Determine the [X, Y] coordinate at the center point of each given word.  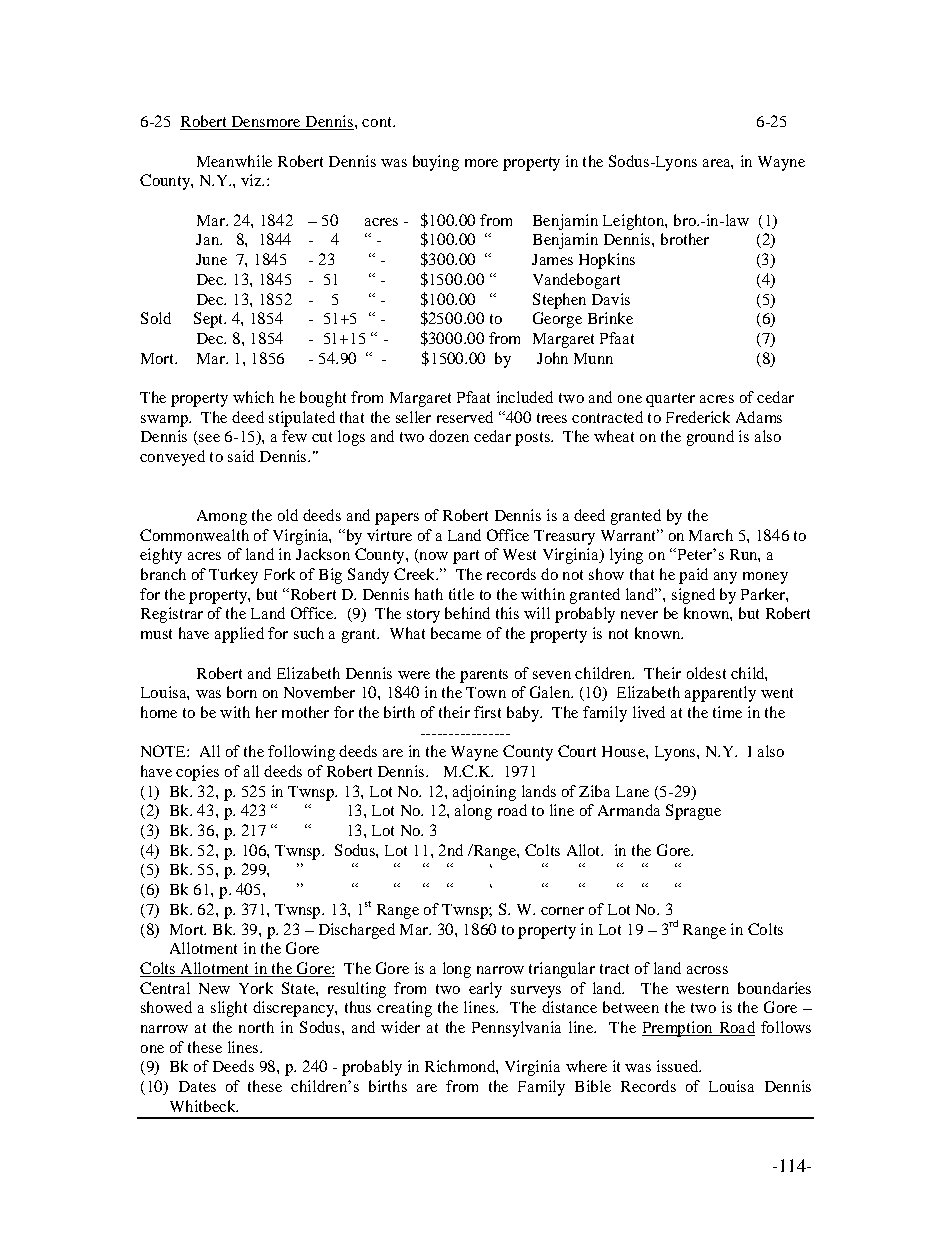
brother [685, 239]
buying [436, 163]
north [256, 1027]
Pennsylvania [516, 1029]
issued [679, 1066]
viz [252, 180]
